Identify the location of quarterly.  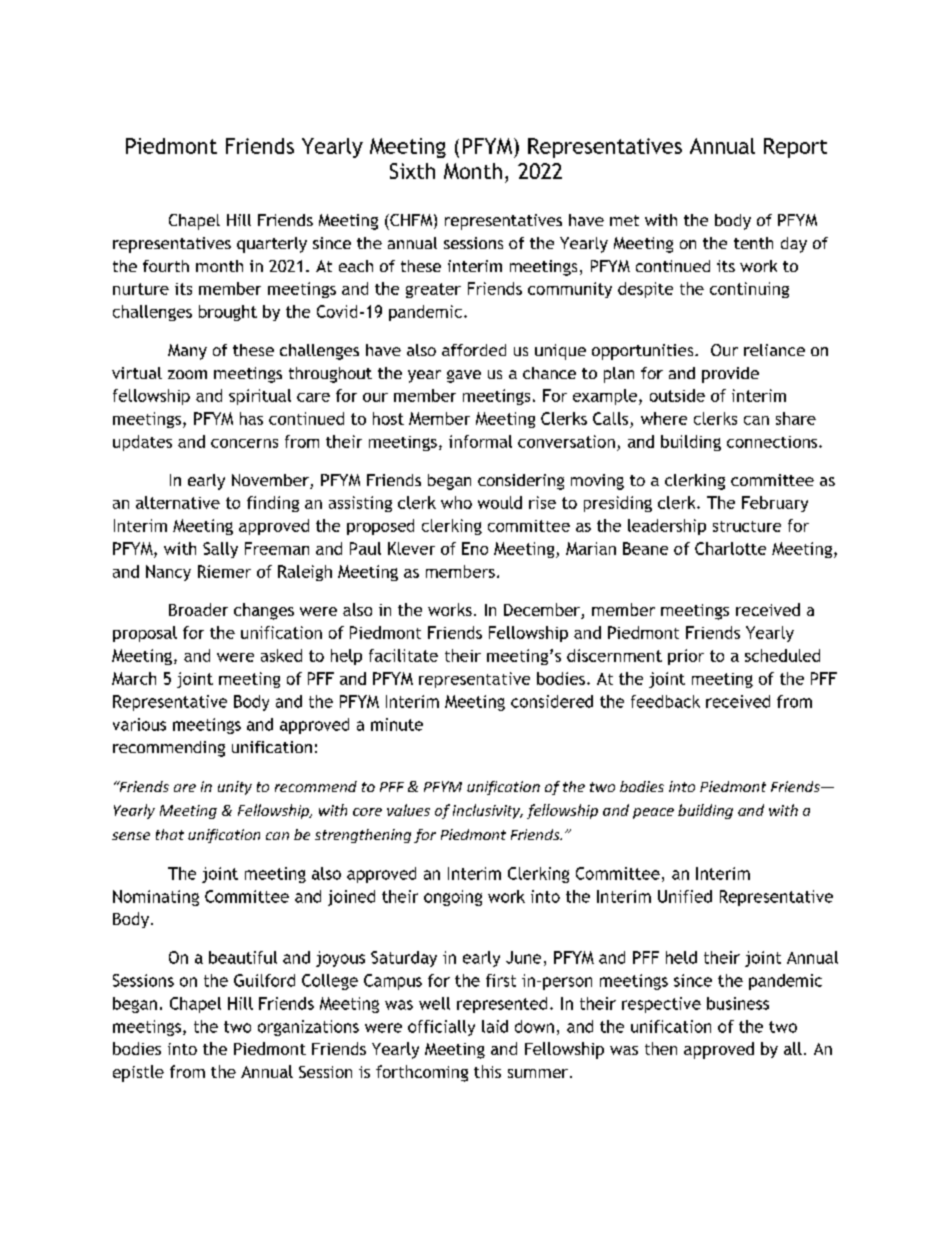
(272, 245).
